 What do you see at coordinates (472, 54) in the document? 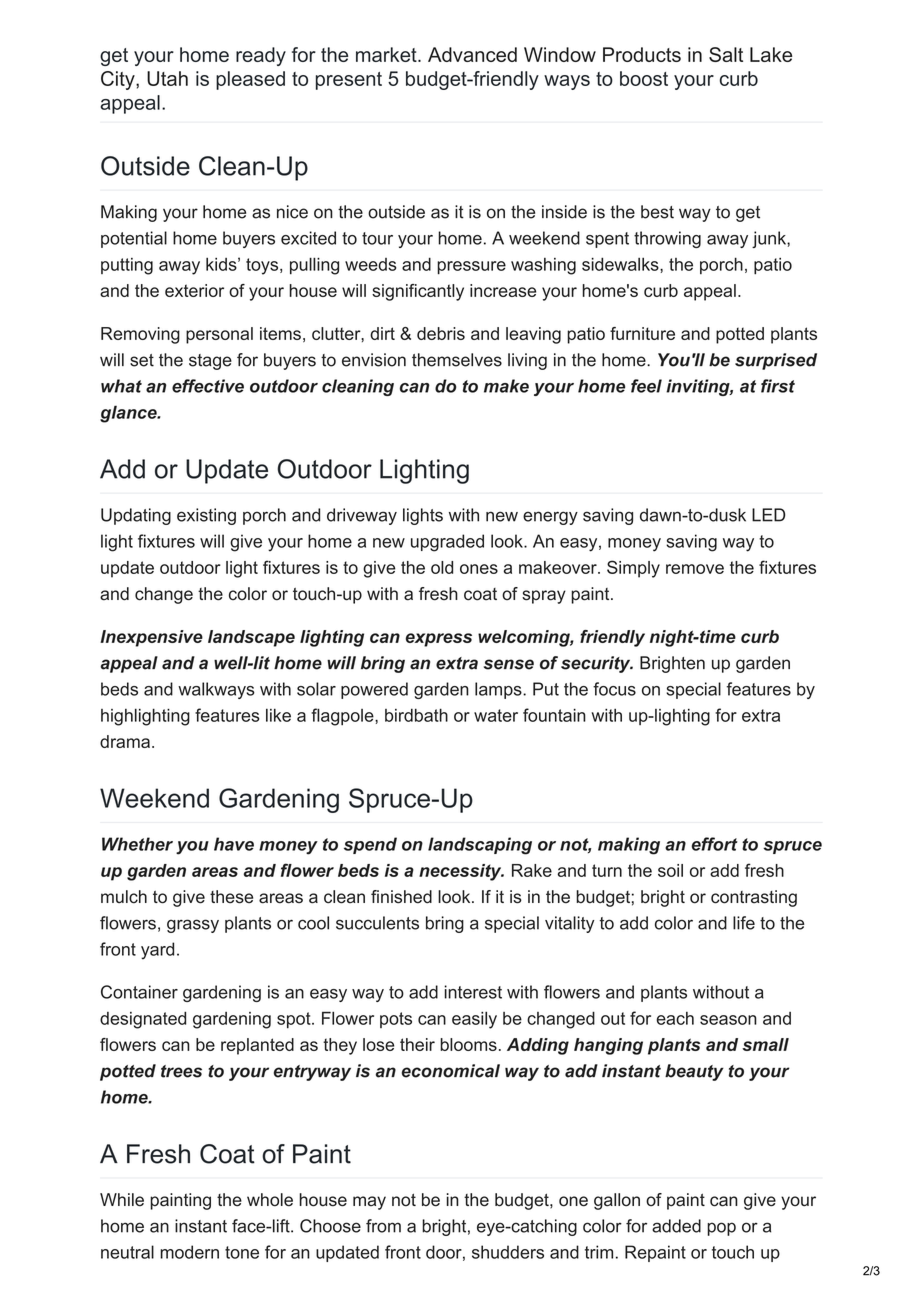
I see `Advanced` at bounding box center [472, 54].
